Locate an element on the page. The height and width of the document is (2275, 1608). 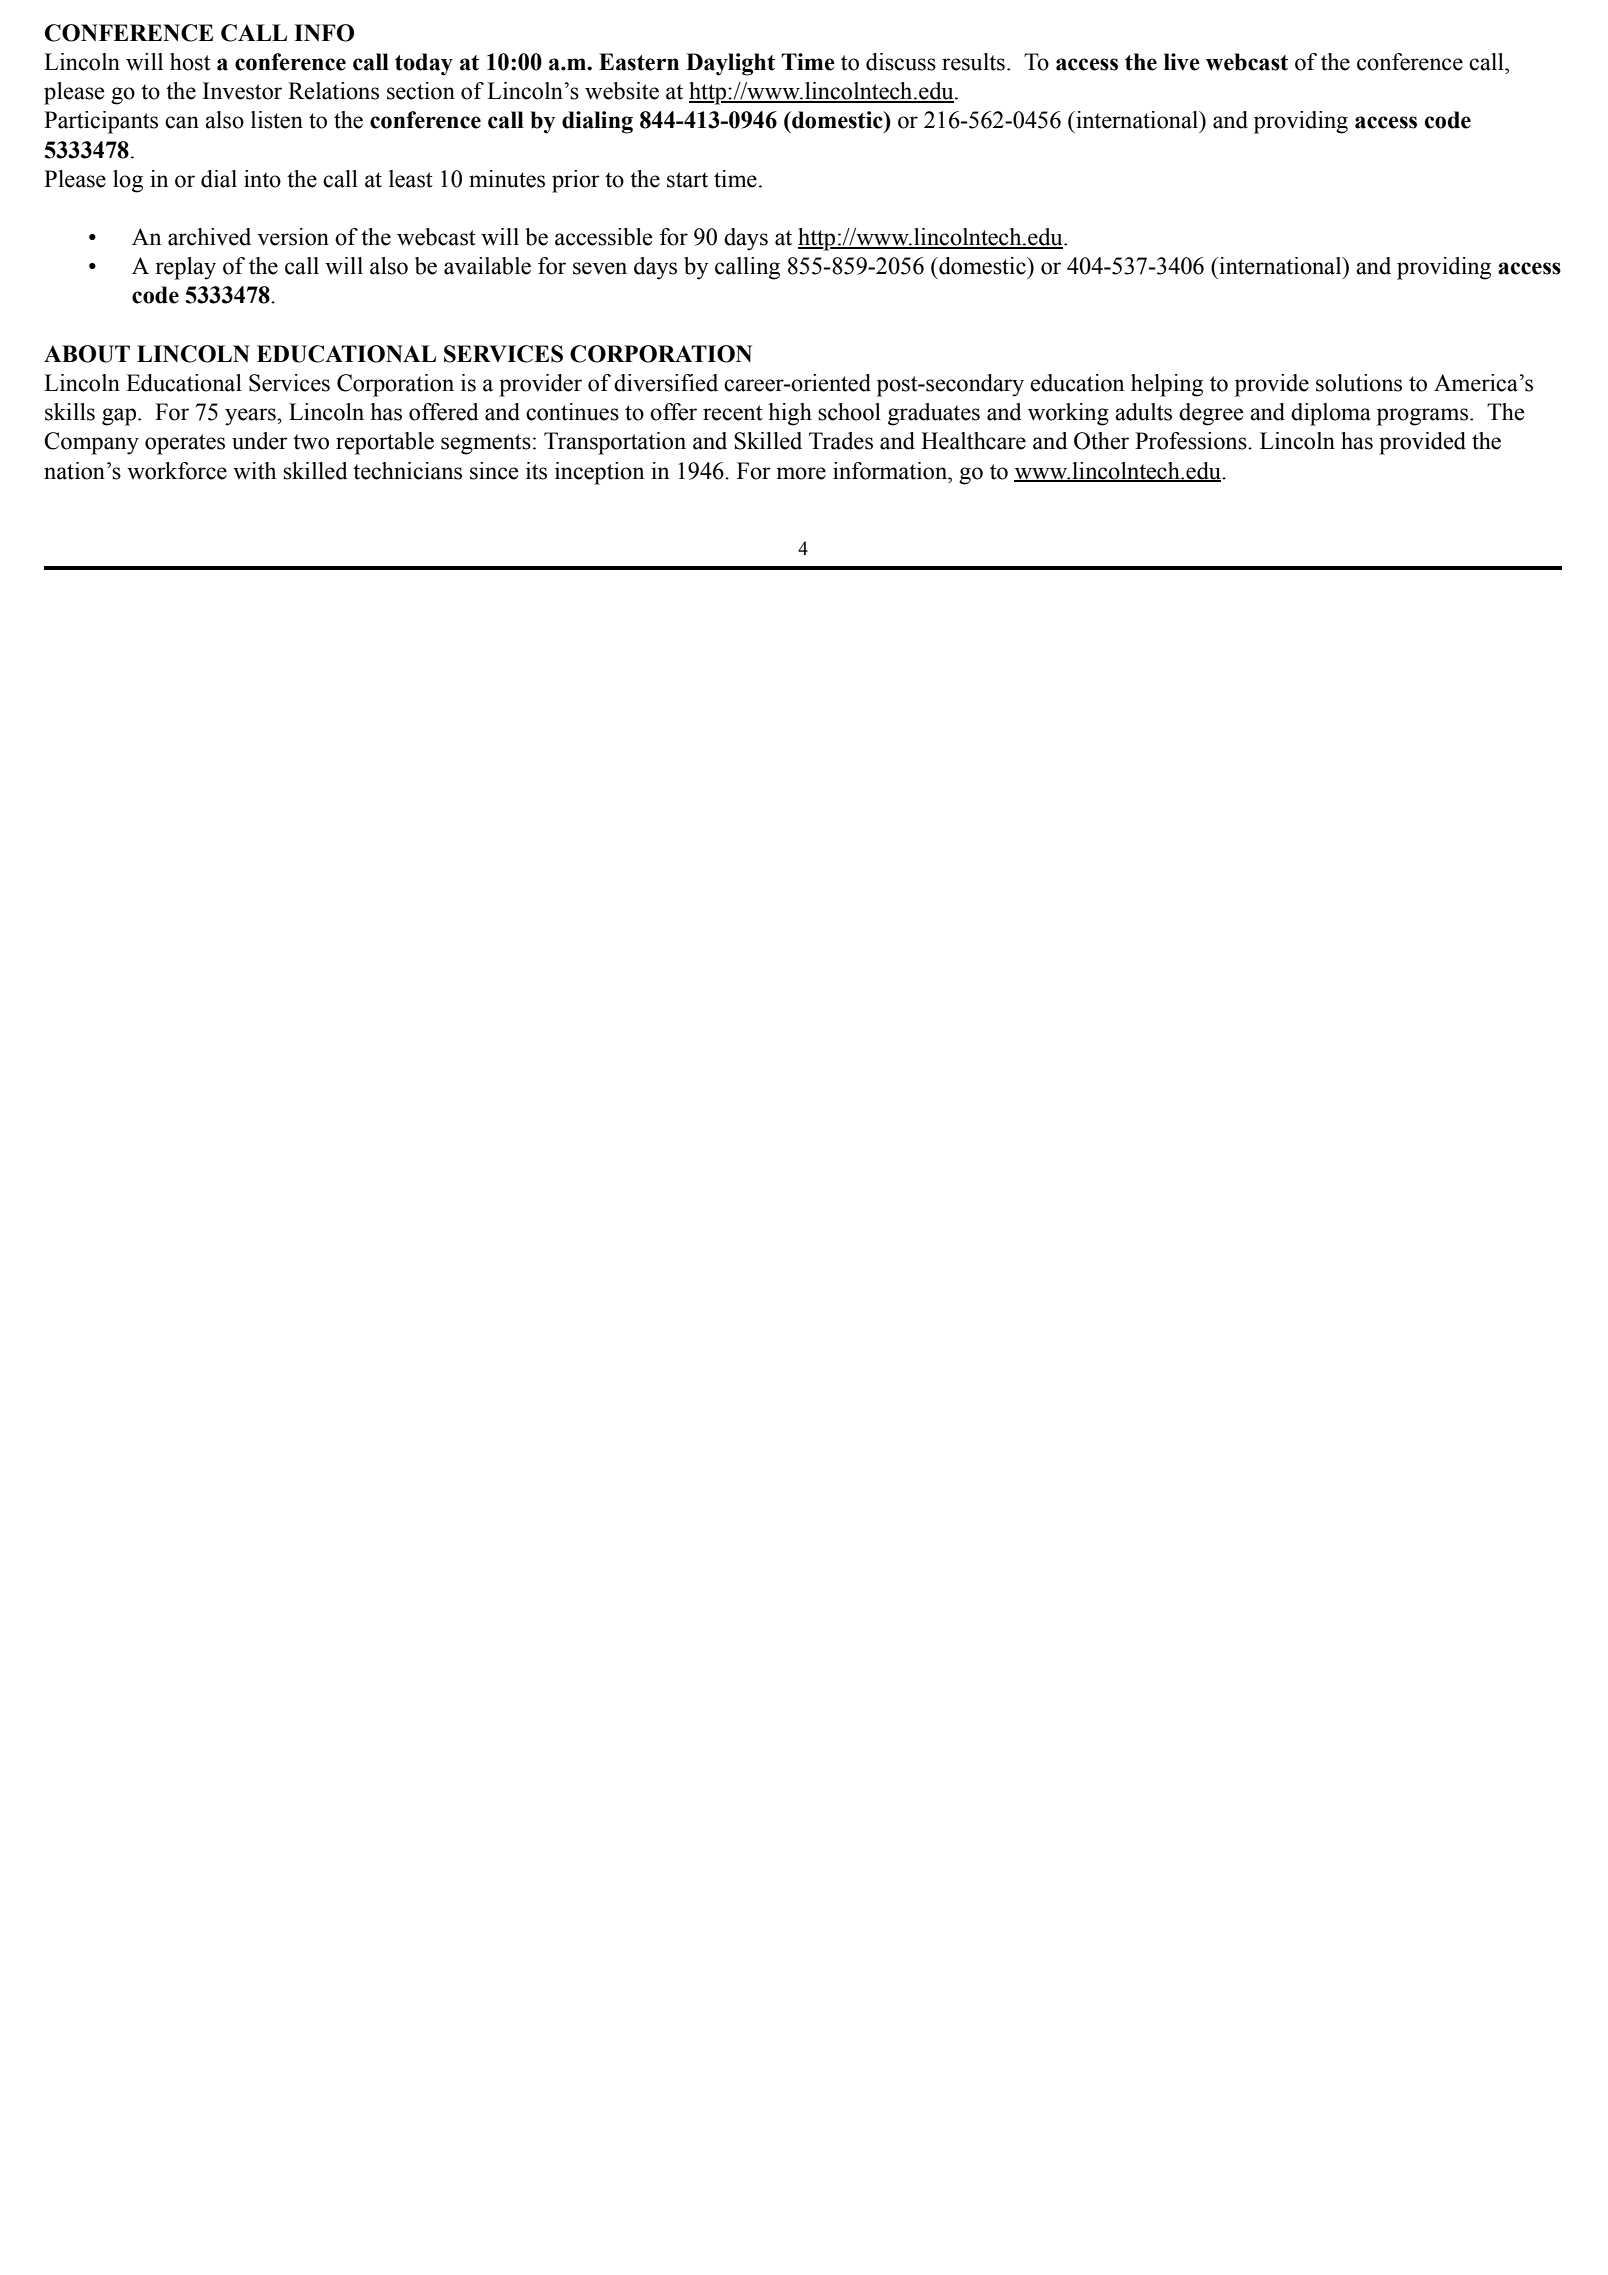
seven is located at coordinates (600, 268).
